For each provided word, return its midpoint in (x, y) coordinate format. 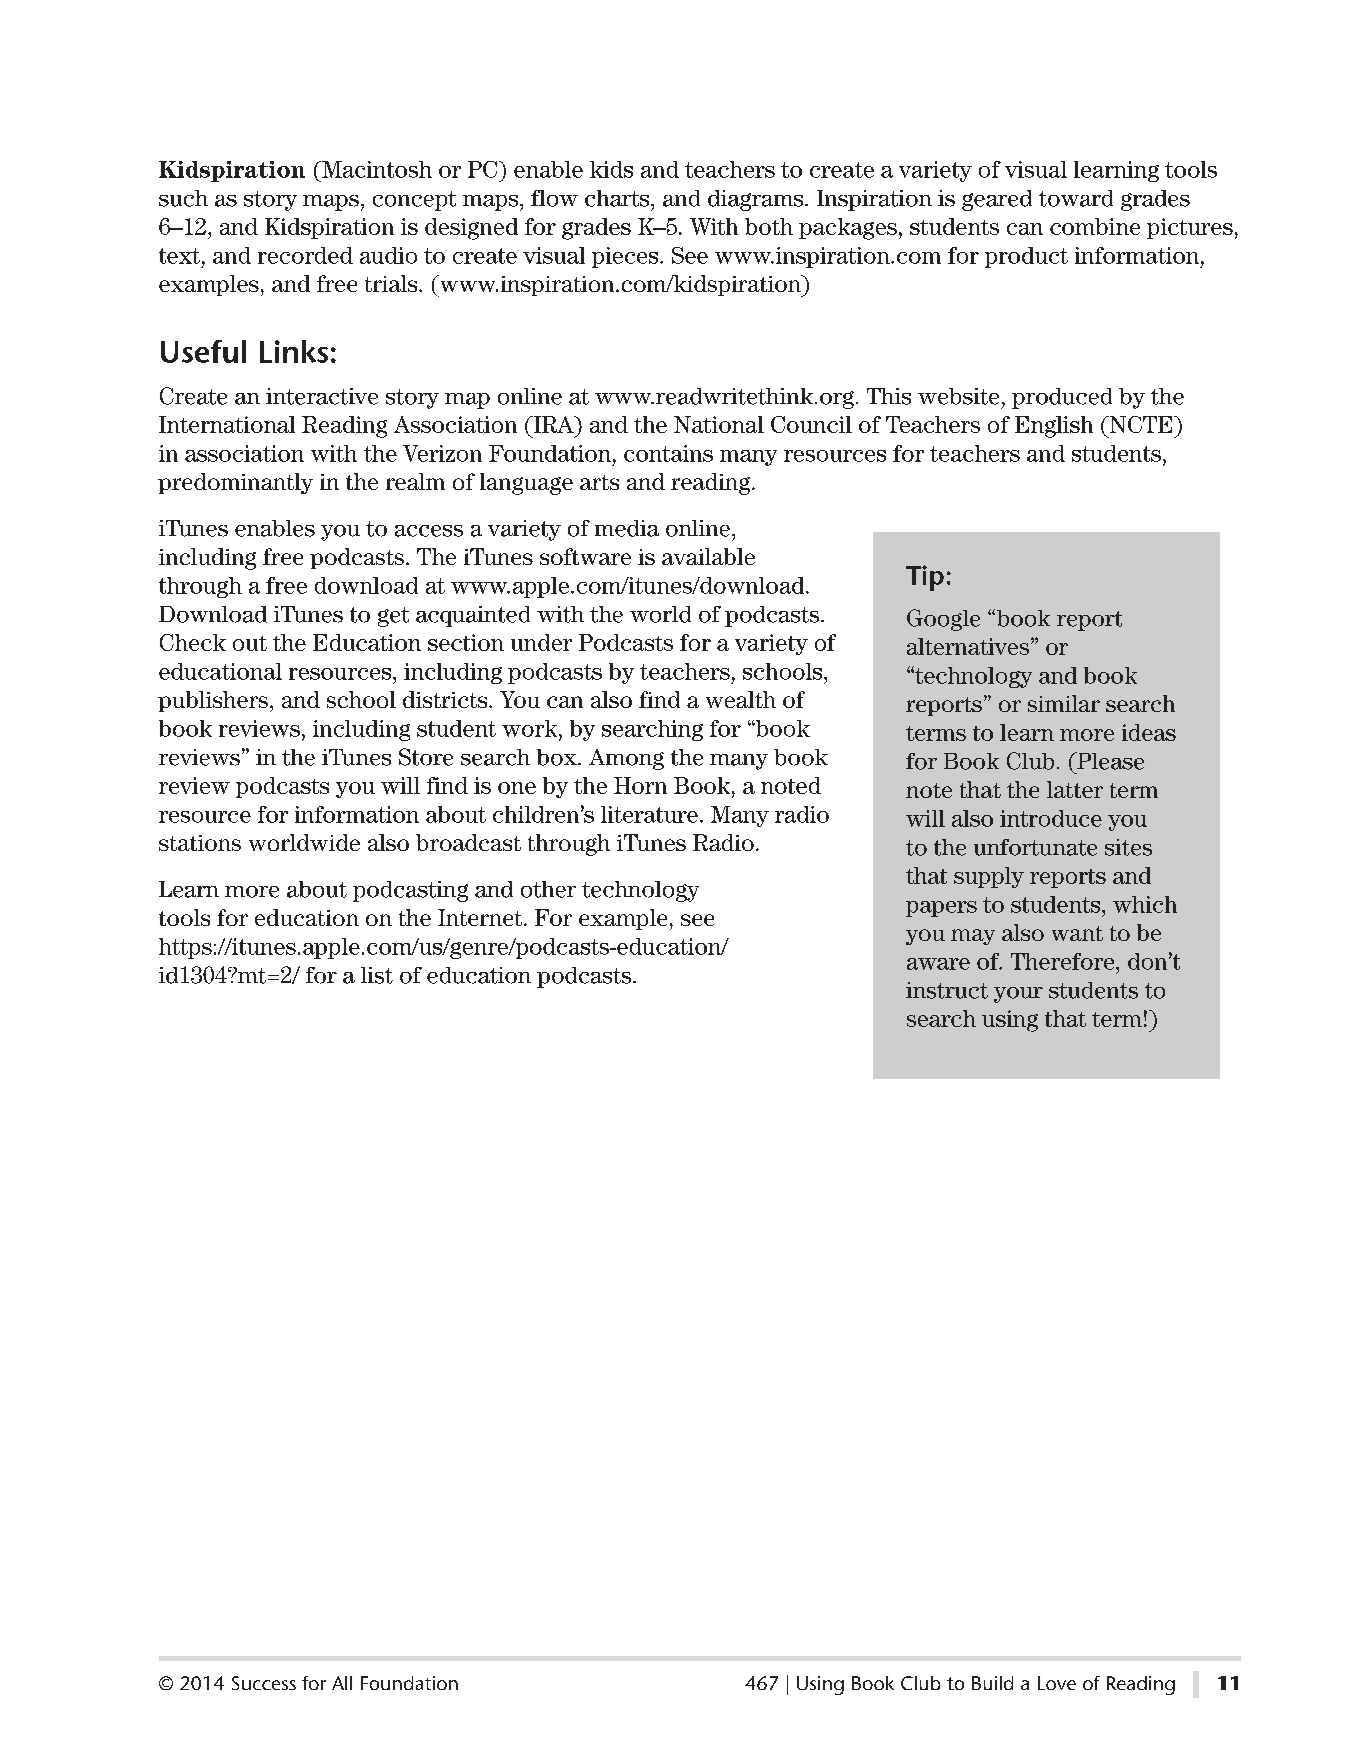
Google (943, 620)
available (708, 556)
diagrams (757, 200)
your (1018, 995)
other (548, 889)
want (1077, 933)
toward (1076, 198)
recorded (305, 255)
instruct (947, 990)
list (377, 975)
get (393, 617)
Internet (481, 917)
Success (264, 1683)
